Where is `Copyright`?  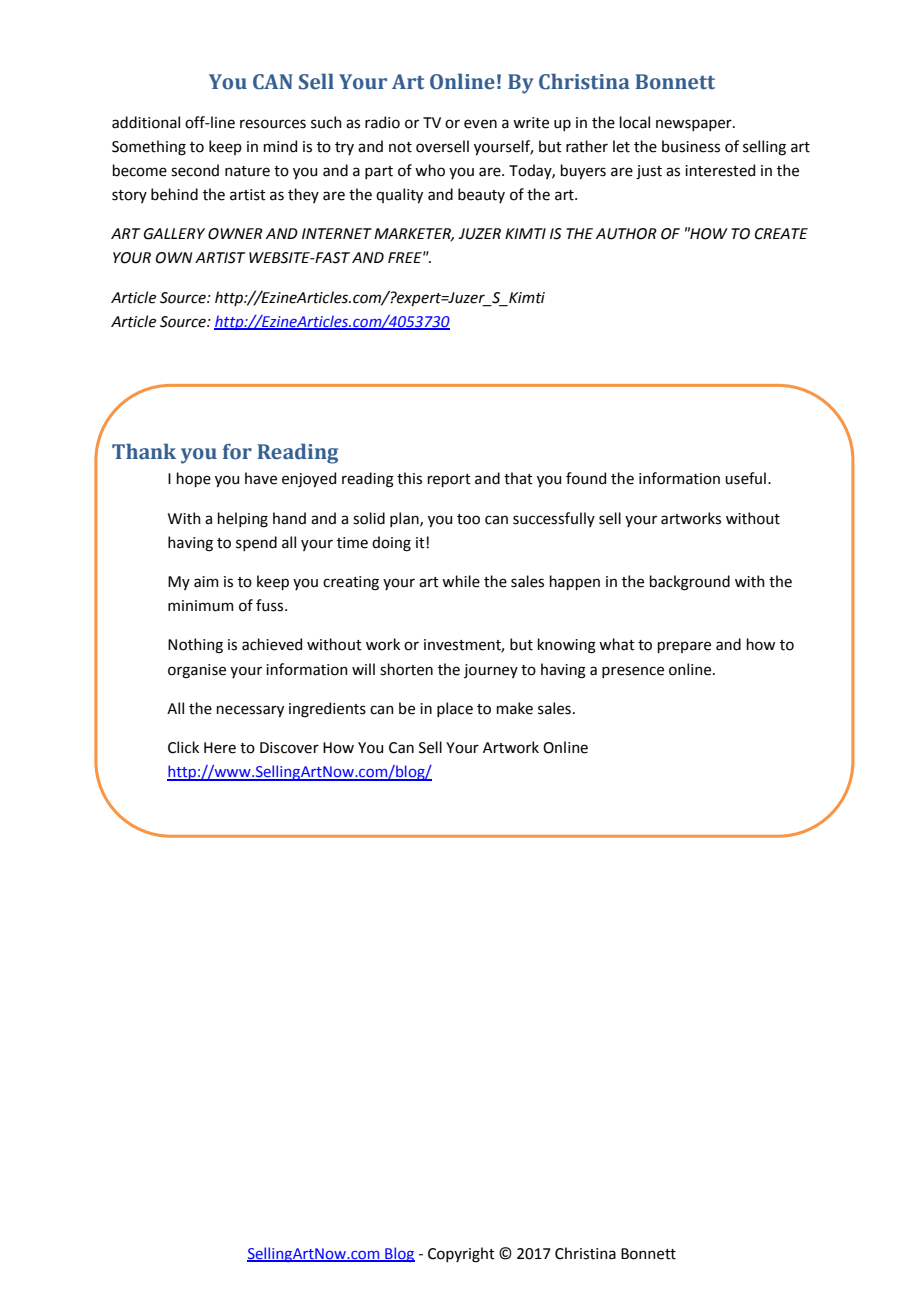
Copyright is located at coordinates (461, 1255).
